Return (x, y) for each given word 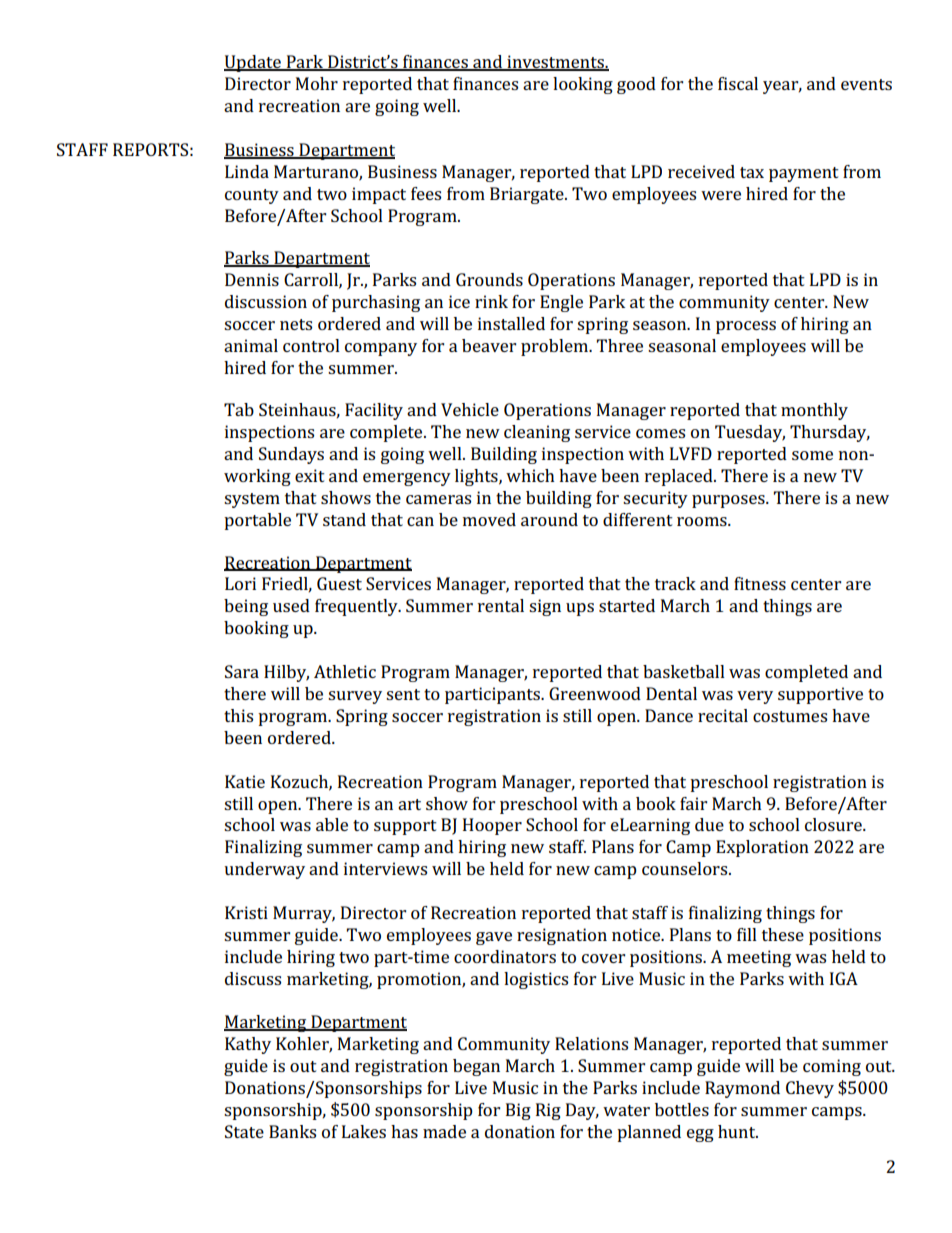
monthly (814, 411)
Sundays (291, 455)
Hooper (492, 826)
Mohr (317, 83)
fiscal (738, 83)
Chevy (810, 1089)
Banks (292, 1131)
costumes (790, 716)
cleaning (537, 433)
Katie (245, 781)
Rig (548, 1111)
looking (583, 85)
